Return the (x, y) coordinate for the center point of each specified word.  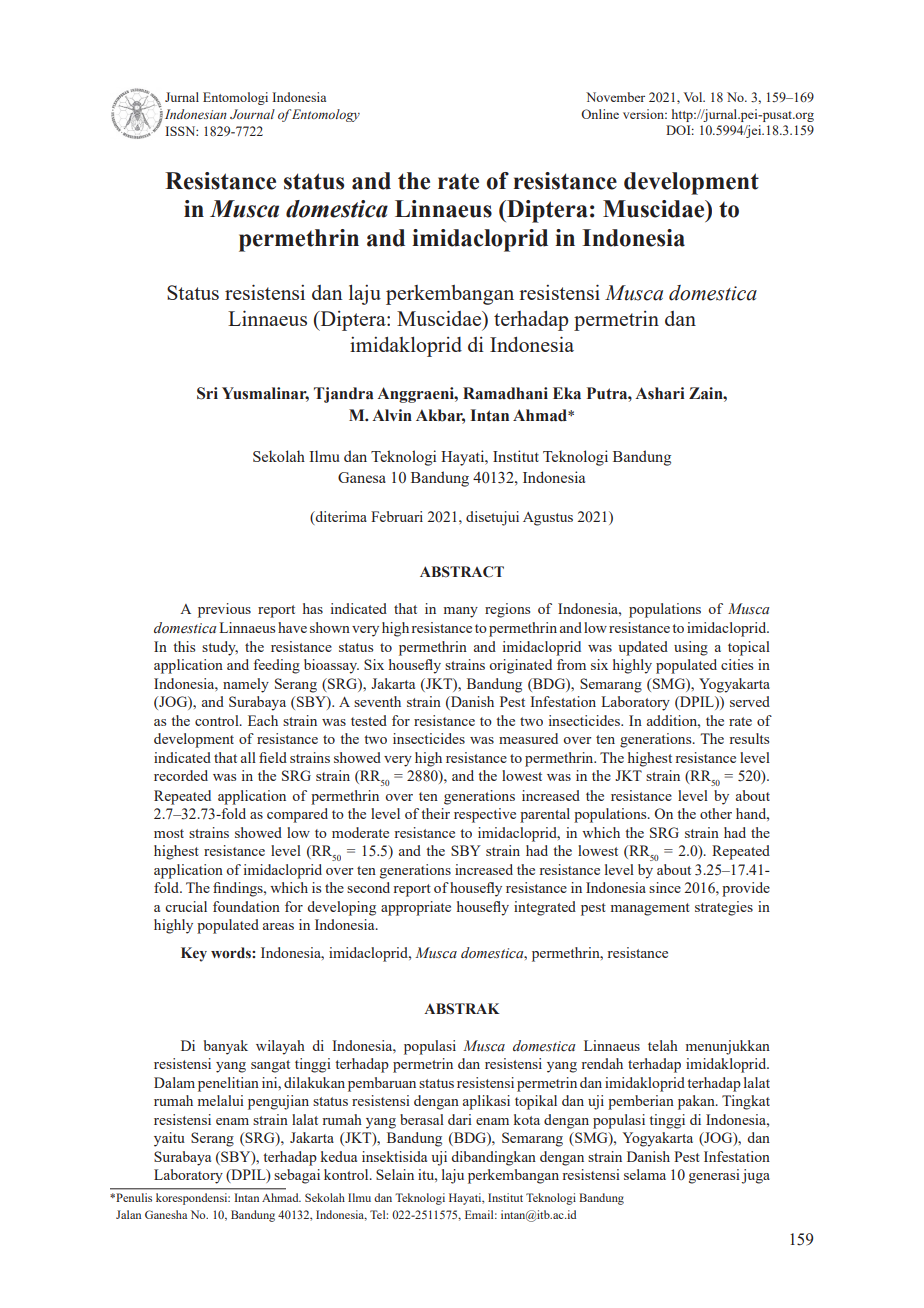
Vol (694, 97)
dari (460, 1119)
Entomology (326, 115)
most (169, 833)
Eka (567, 393)
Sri (207, 393)
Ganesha (166, 1214)
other (716, 813)
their (435, 813)
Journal (252, 114)
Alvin (392, 415)
